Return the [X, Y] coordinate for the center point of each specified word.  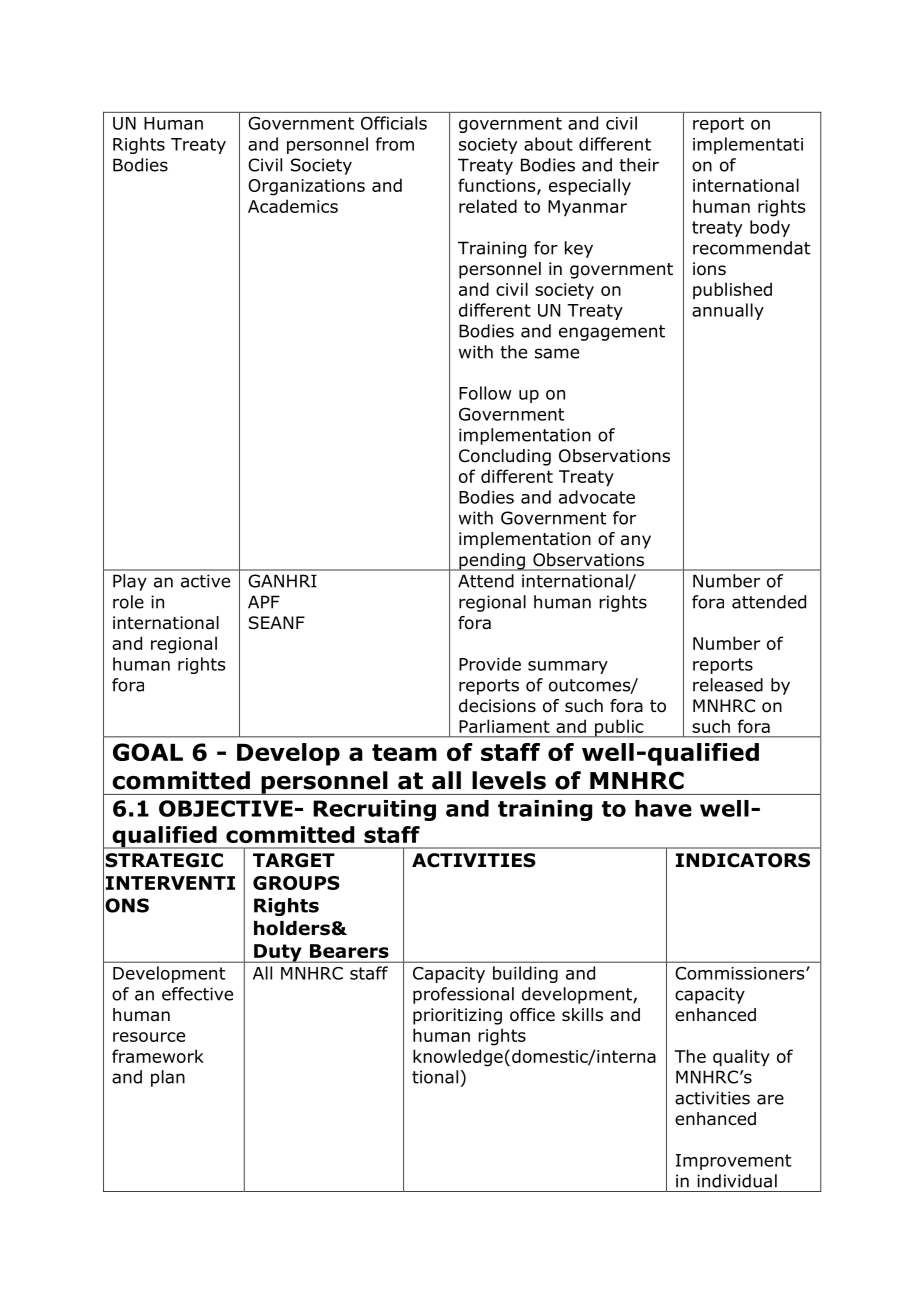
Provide [490, 664]
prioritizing [457, 1016]
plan [168, 1078]
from [395, 144]
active [205, 581]
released [728, 685]
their [639, 165]
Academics [293, 206]
